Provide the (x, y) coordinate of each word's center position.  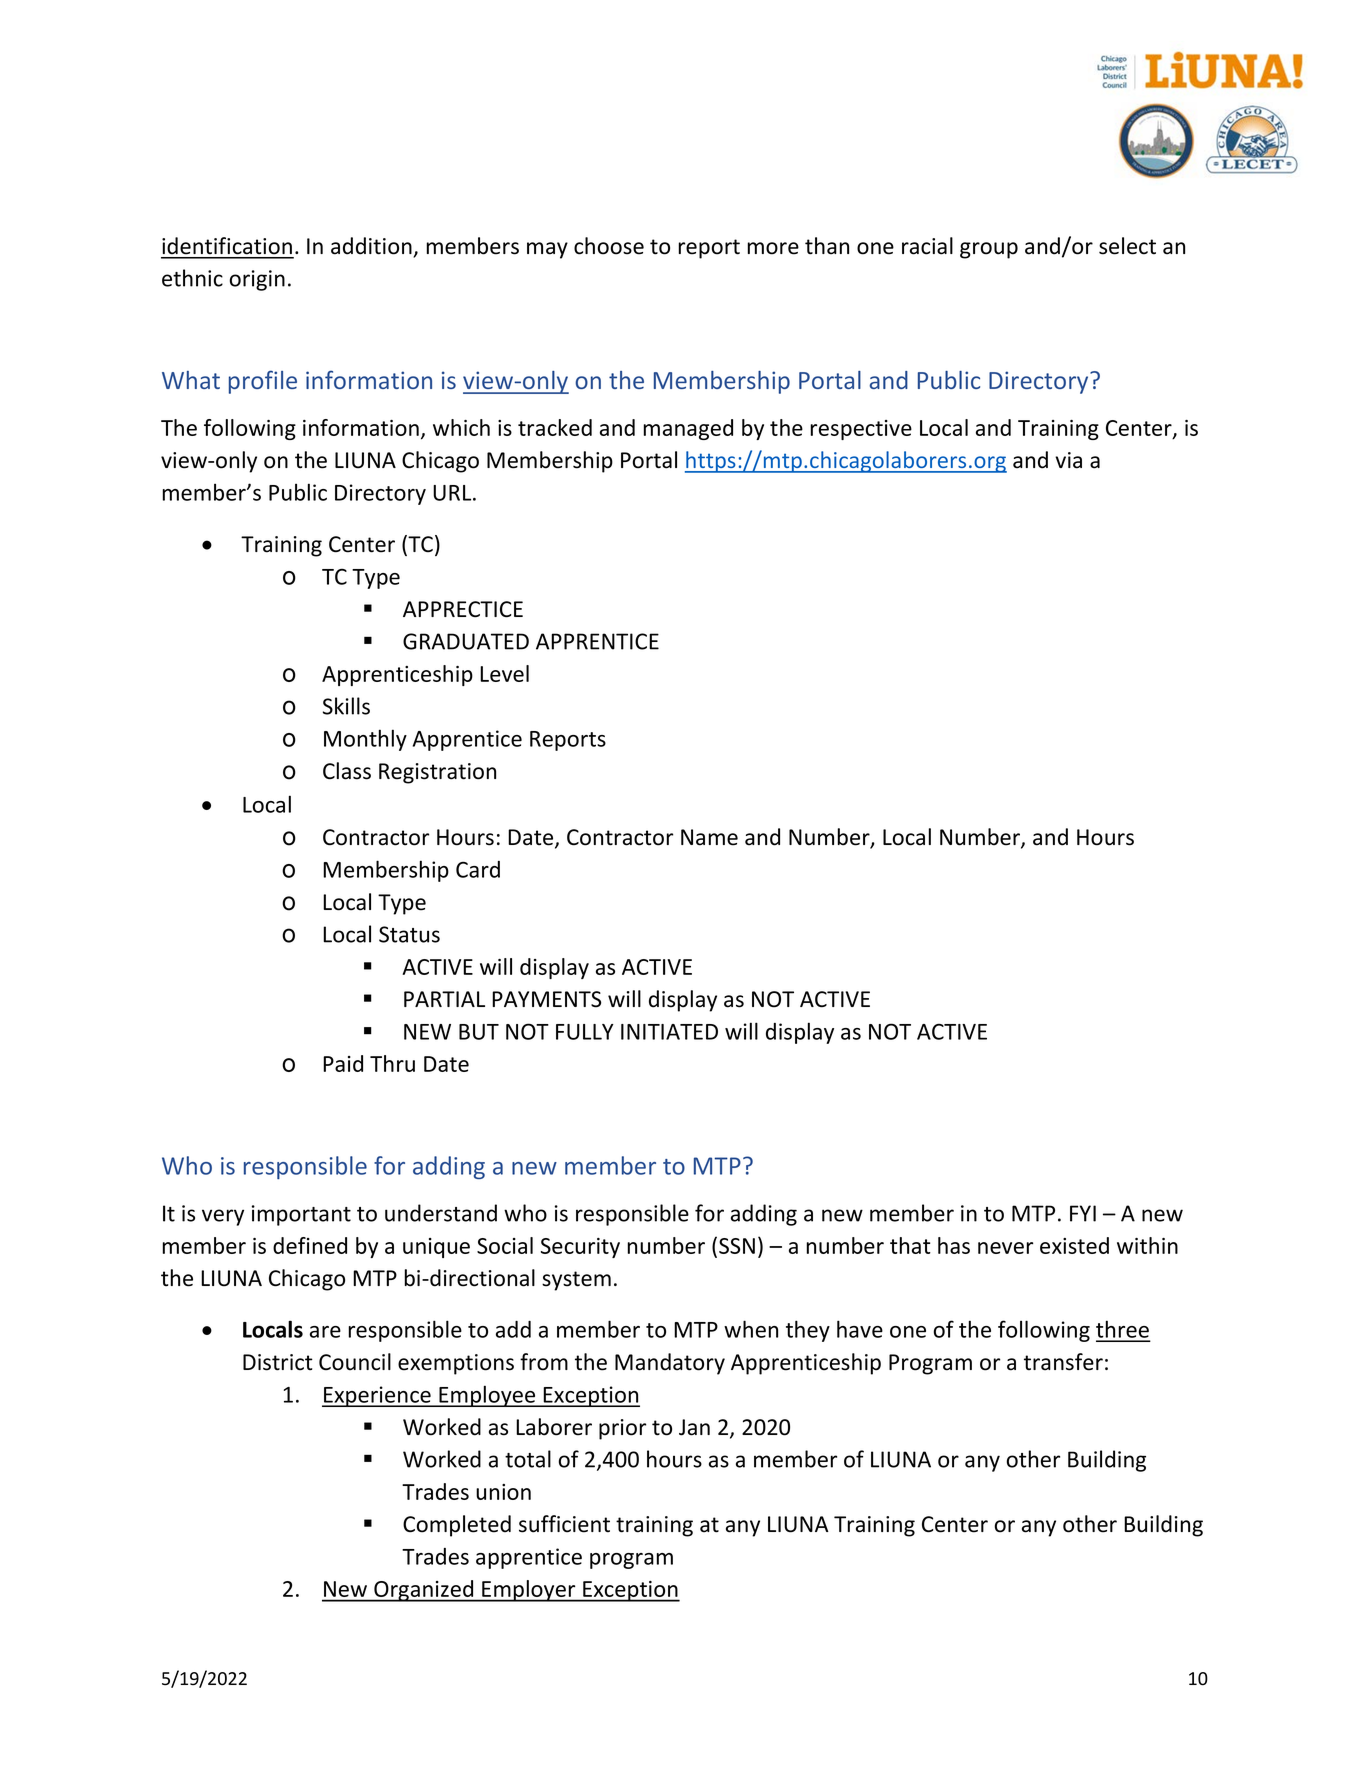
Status (409, 934)
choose (609, 246)
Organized (424, 1591)
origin (257, 280)
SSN (737, 1246)
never (1005, 1248)
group (989, 250)
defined (310, 1245)
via (1068, 460)
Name (709, 837)
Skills (346, 706)
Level (504, 673)
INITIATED (669, 1032)
